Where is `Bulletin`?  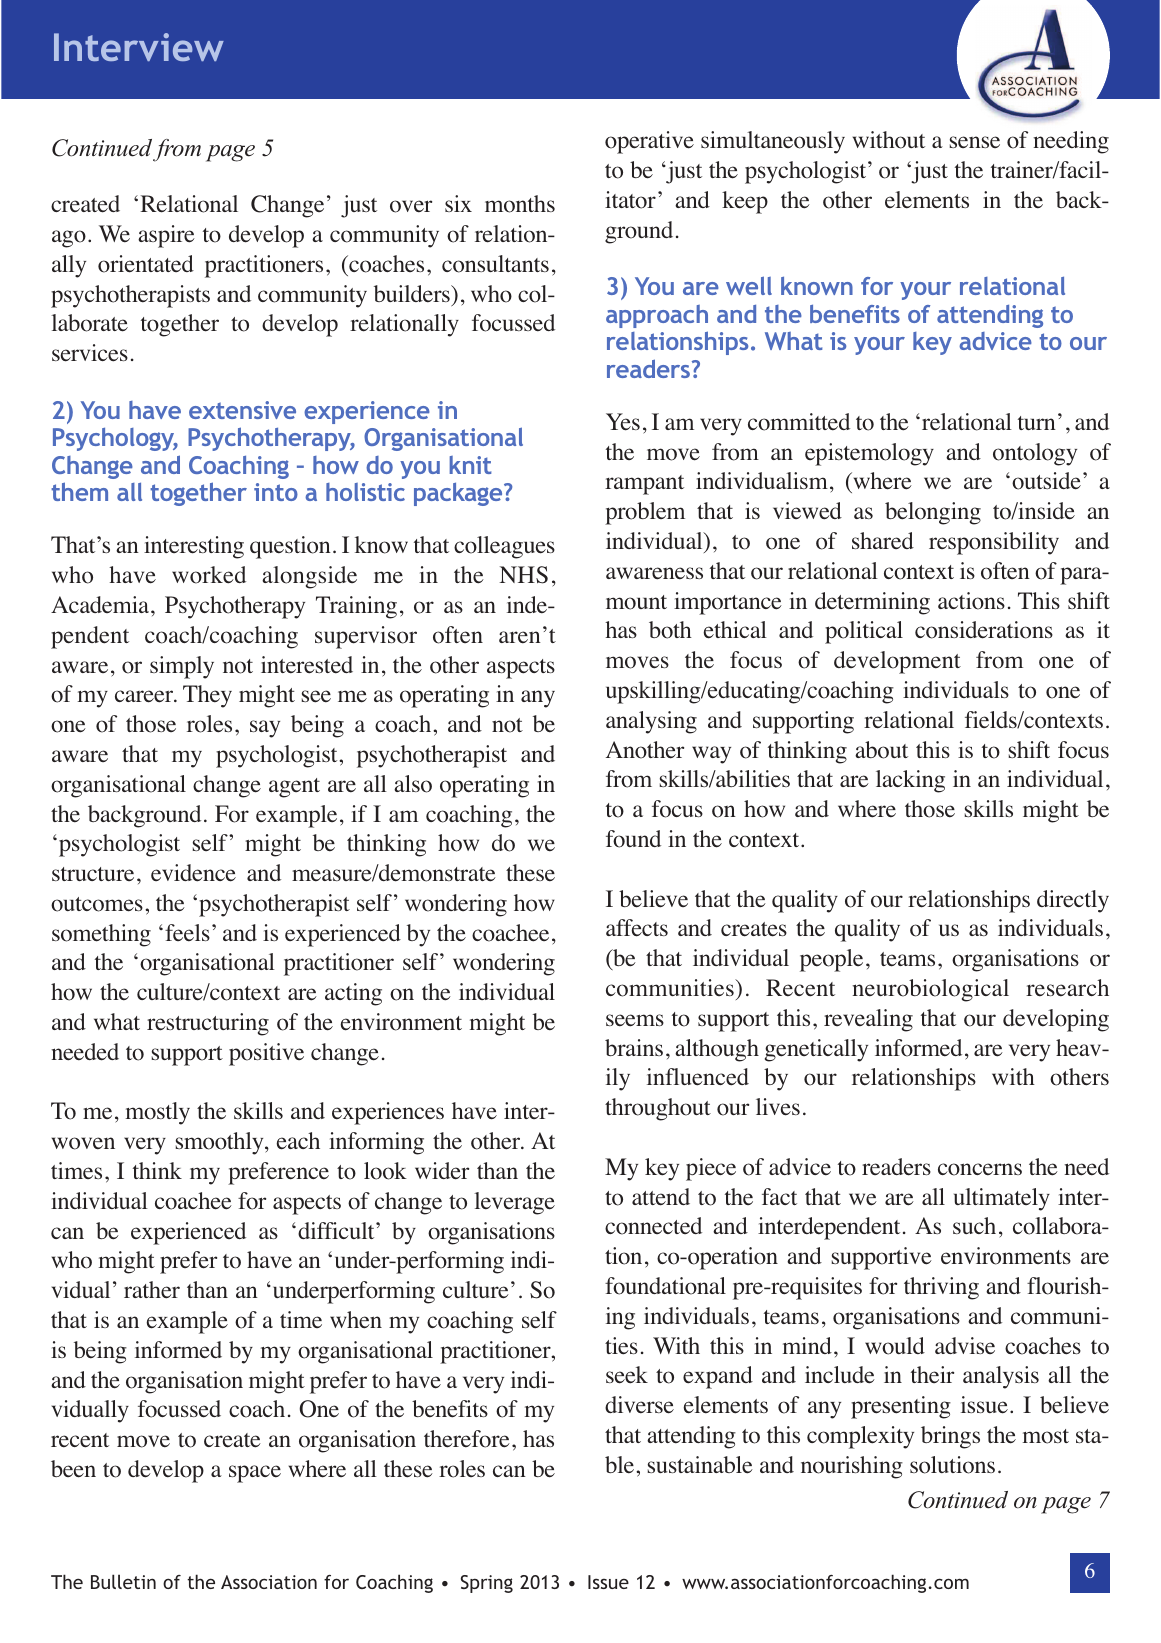
Bulletin is located at coordinates (123, 1581).
